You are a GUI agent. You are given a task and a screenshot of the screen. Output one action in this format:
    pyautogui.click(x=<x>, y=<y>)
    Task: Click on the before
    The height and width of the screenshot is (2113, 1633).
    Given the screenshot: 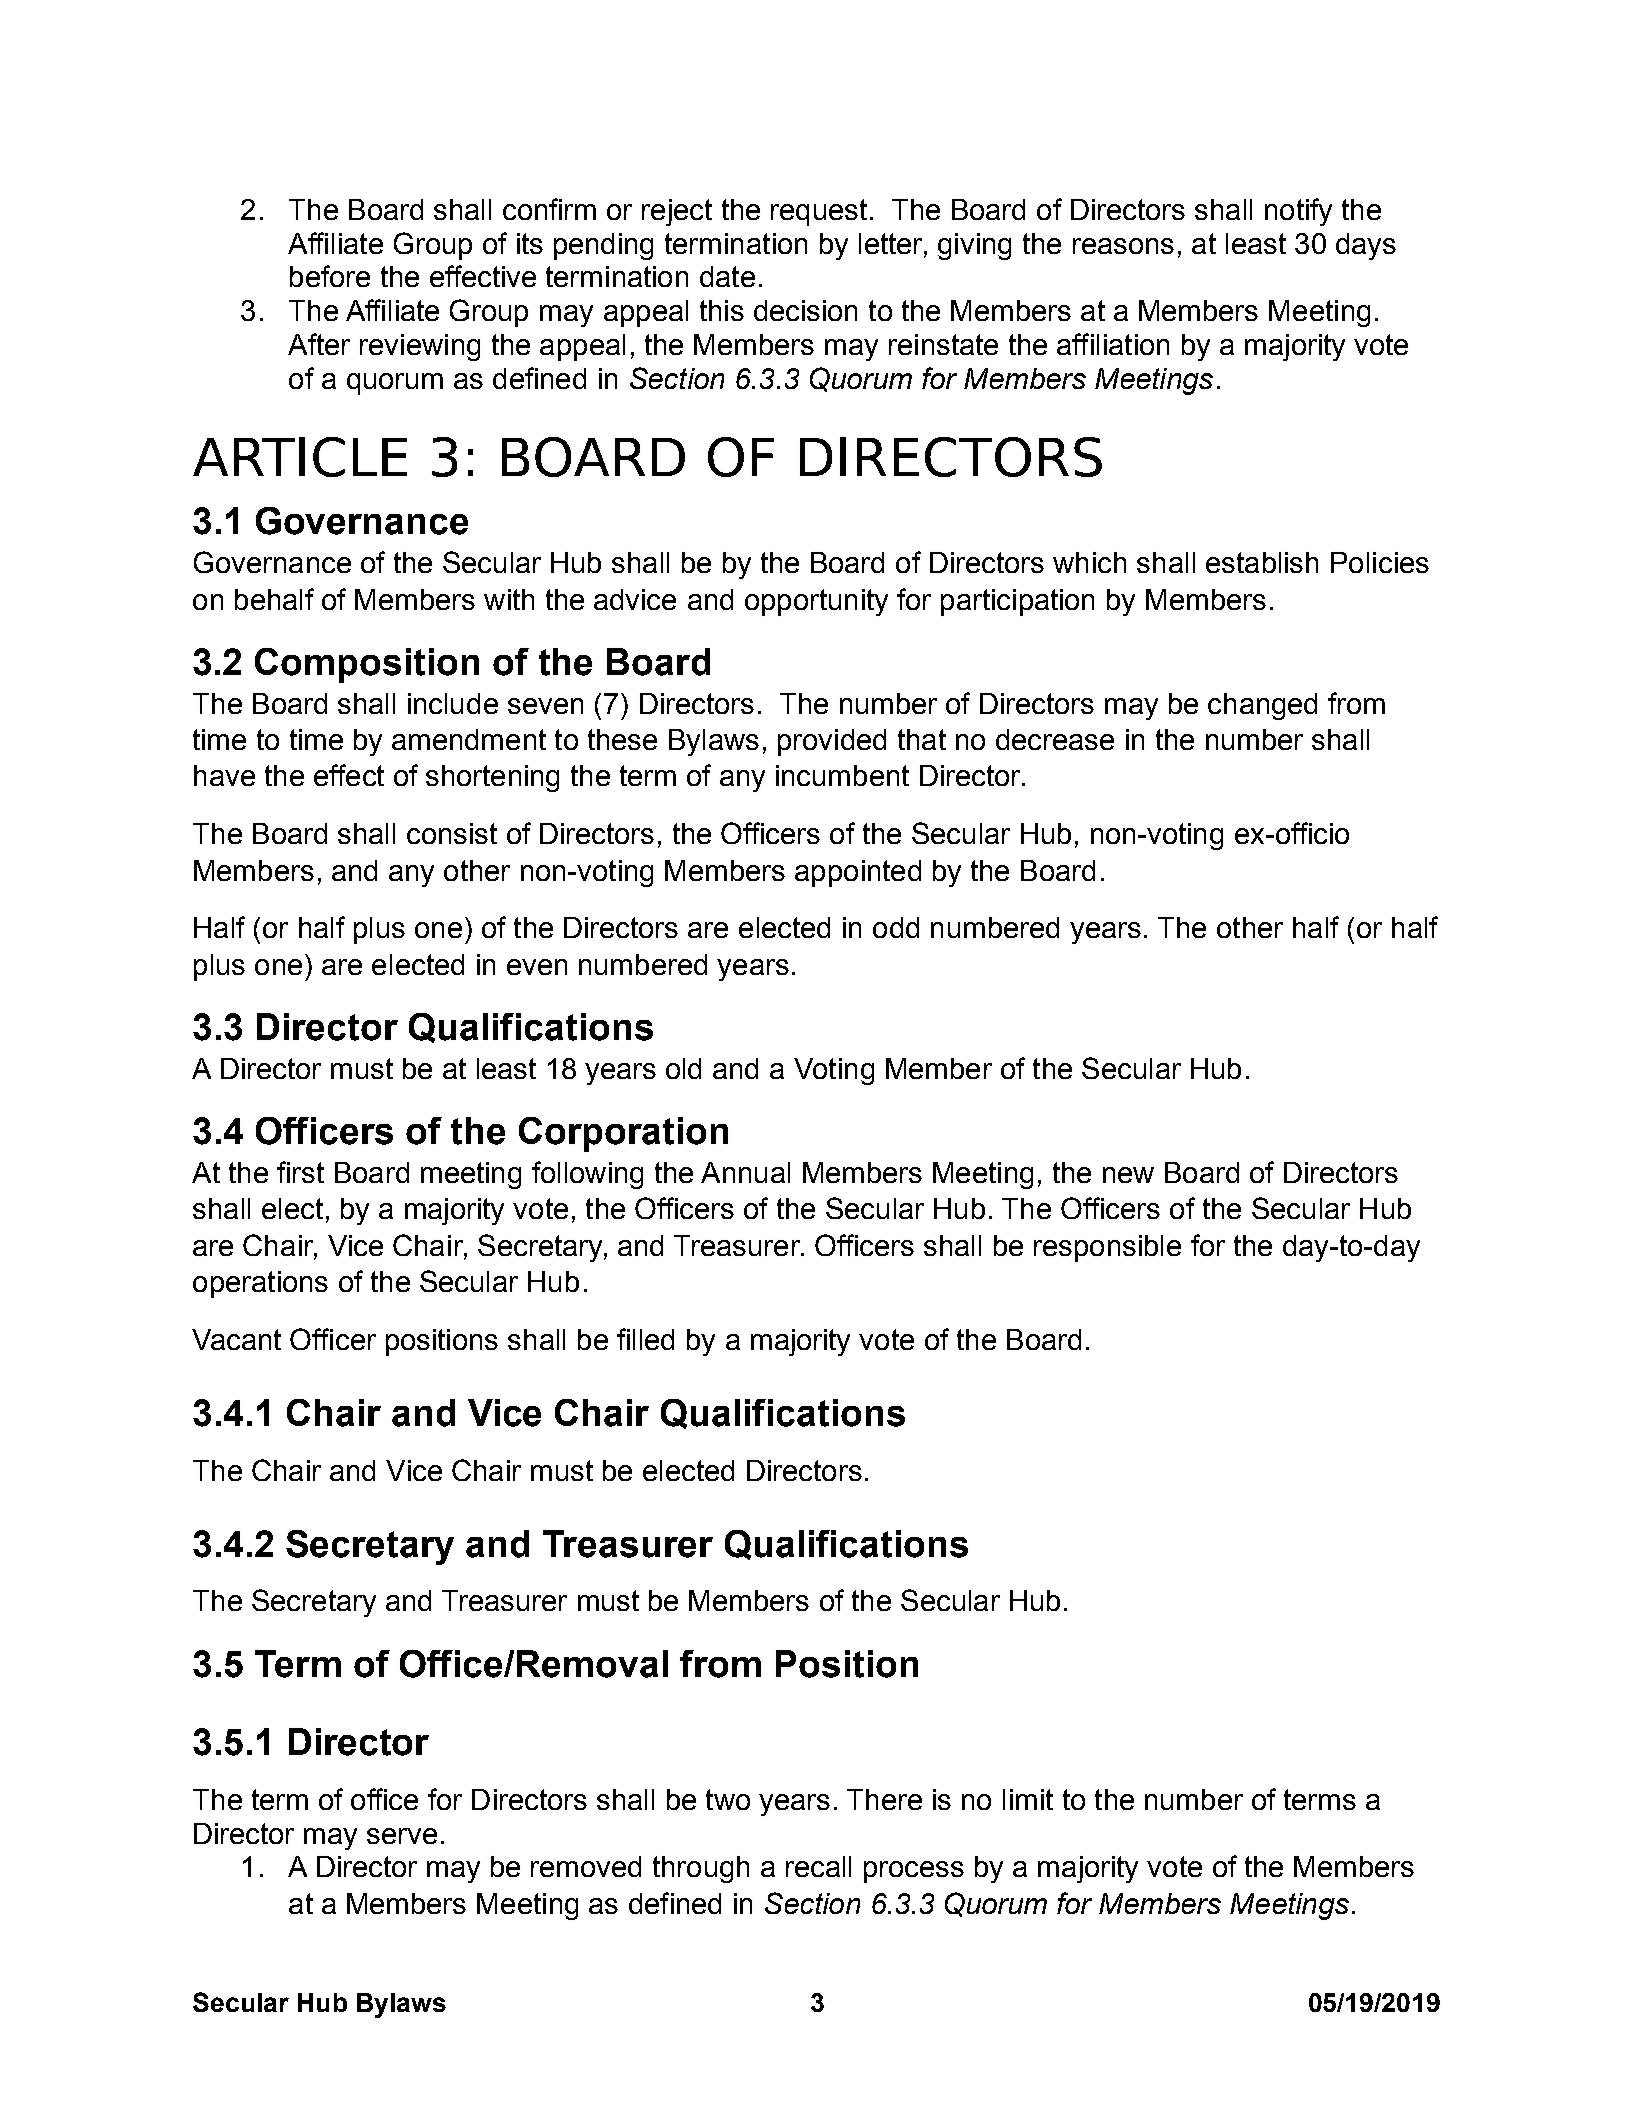 What is the action you would take?
    pyautogui.click(x=330, y=276)
